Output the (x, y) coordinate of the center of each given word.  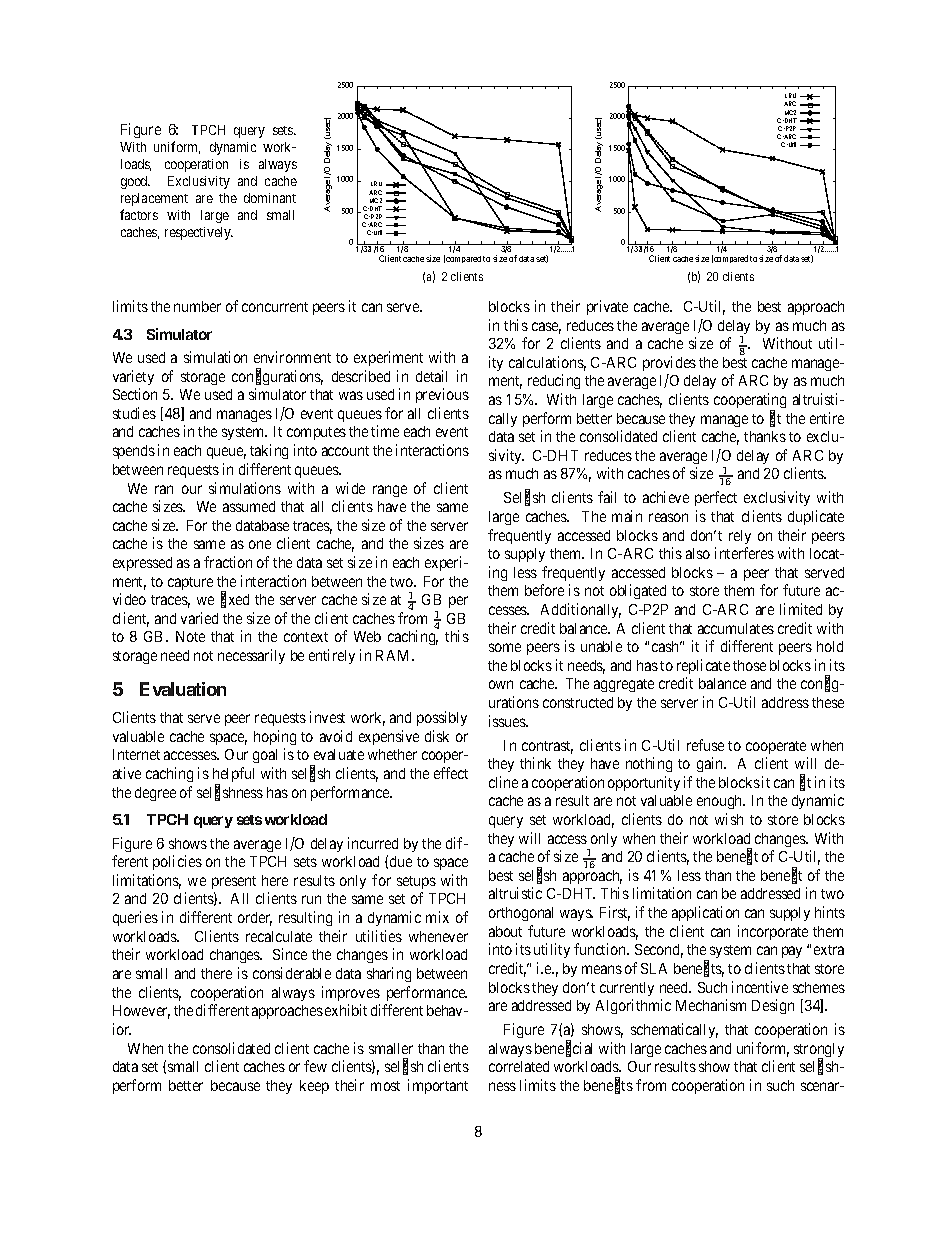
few (315, 1066)
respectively (199, 233)
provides (669, 363)
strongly (819, 1051)
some (505, 647)
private (607, 307)
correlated (519, 1066)
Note (190, 636)
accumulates (736, 628)
